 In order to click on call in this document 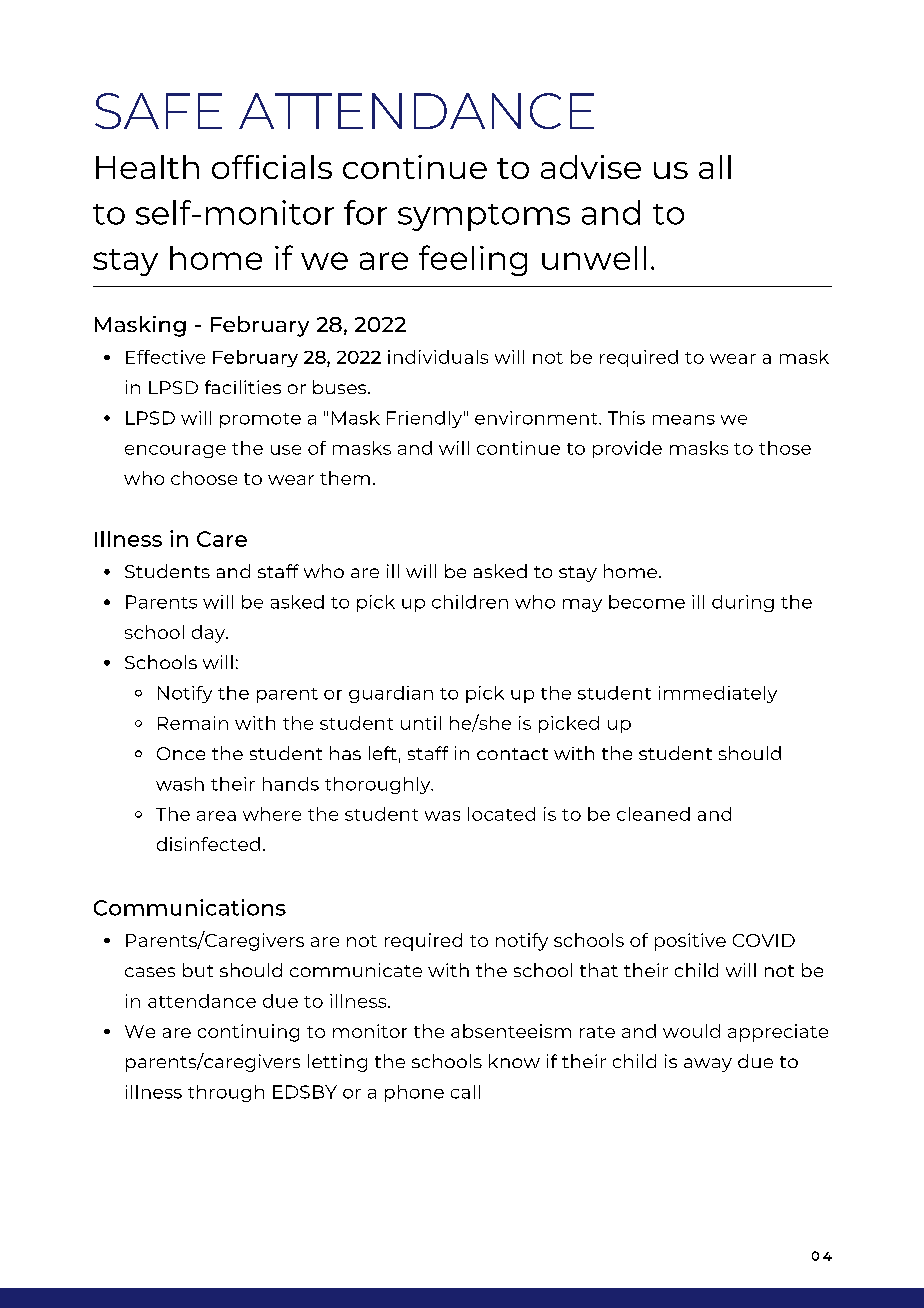, I will do `click(465, 1092)`.
